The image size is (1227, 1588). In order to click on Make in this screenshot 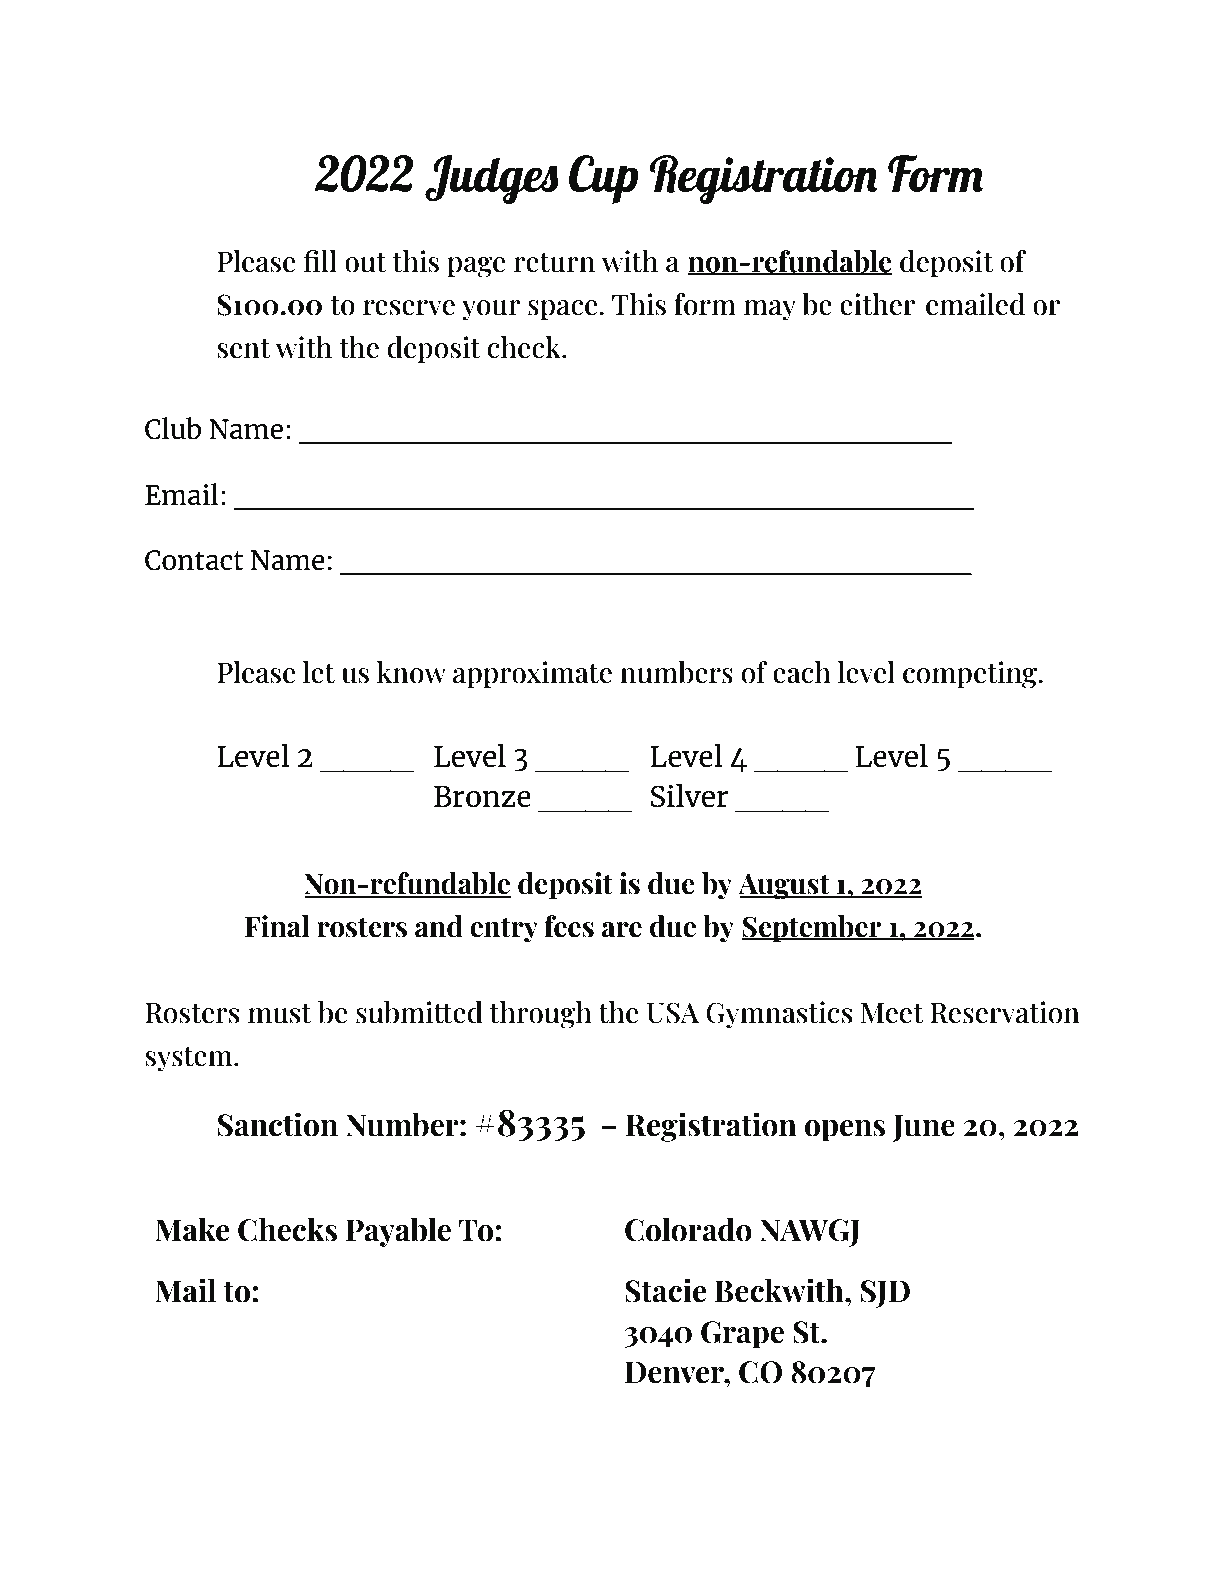, I will do `click(192, 1229)`.
